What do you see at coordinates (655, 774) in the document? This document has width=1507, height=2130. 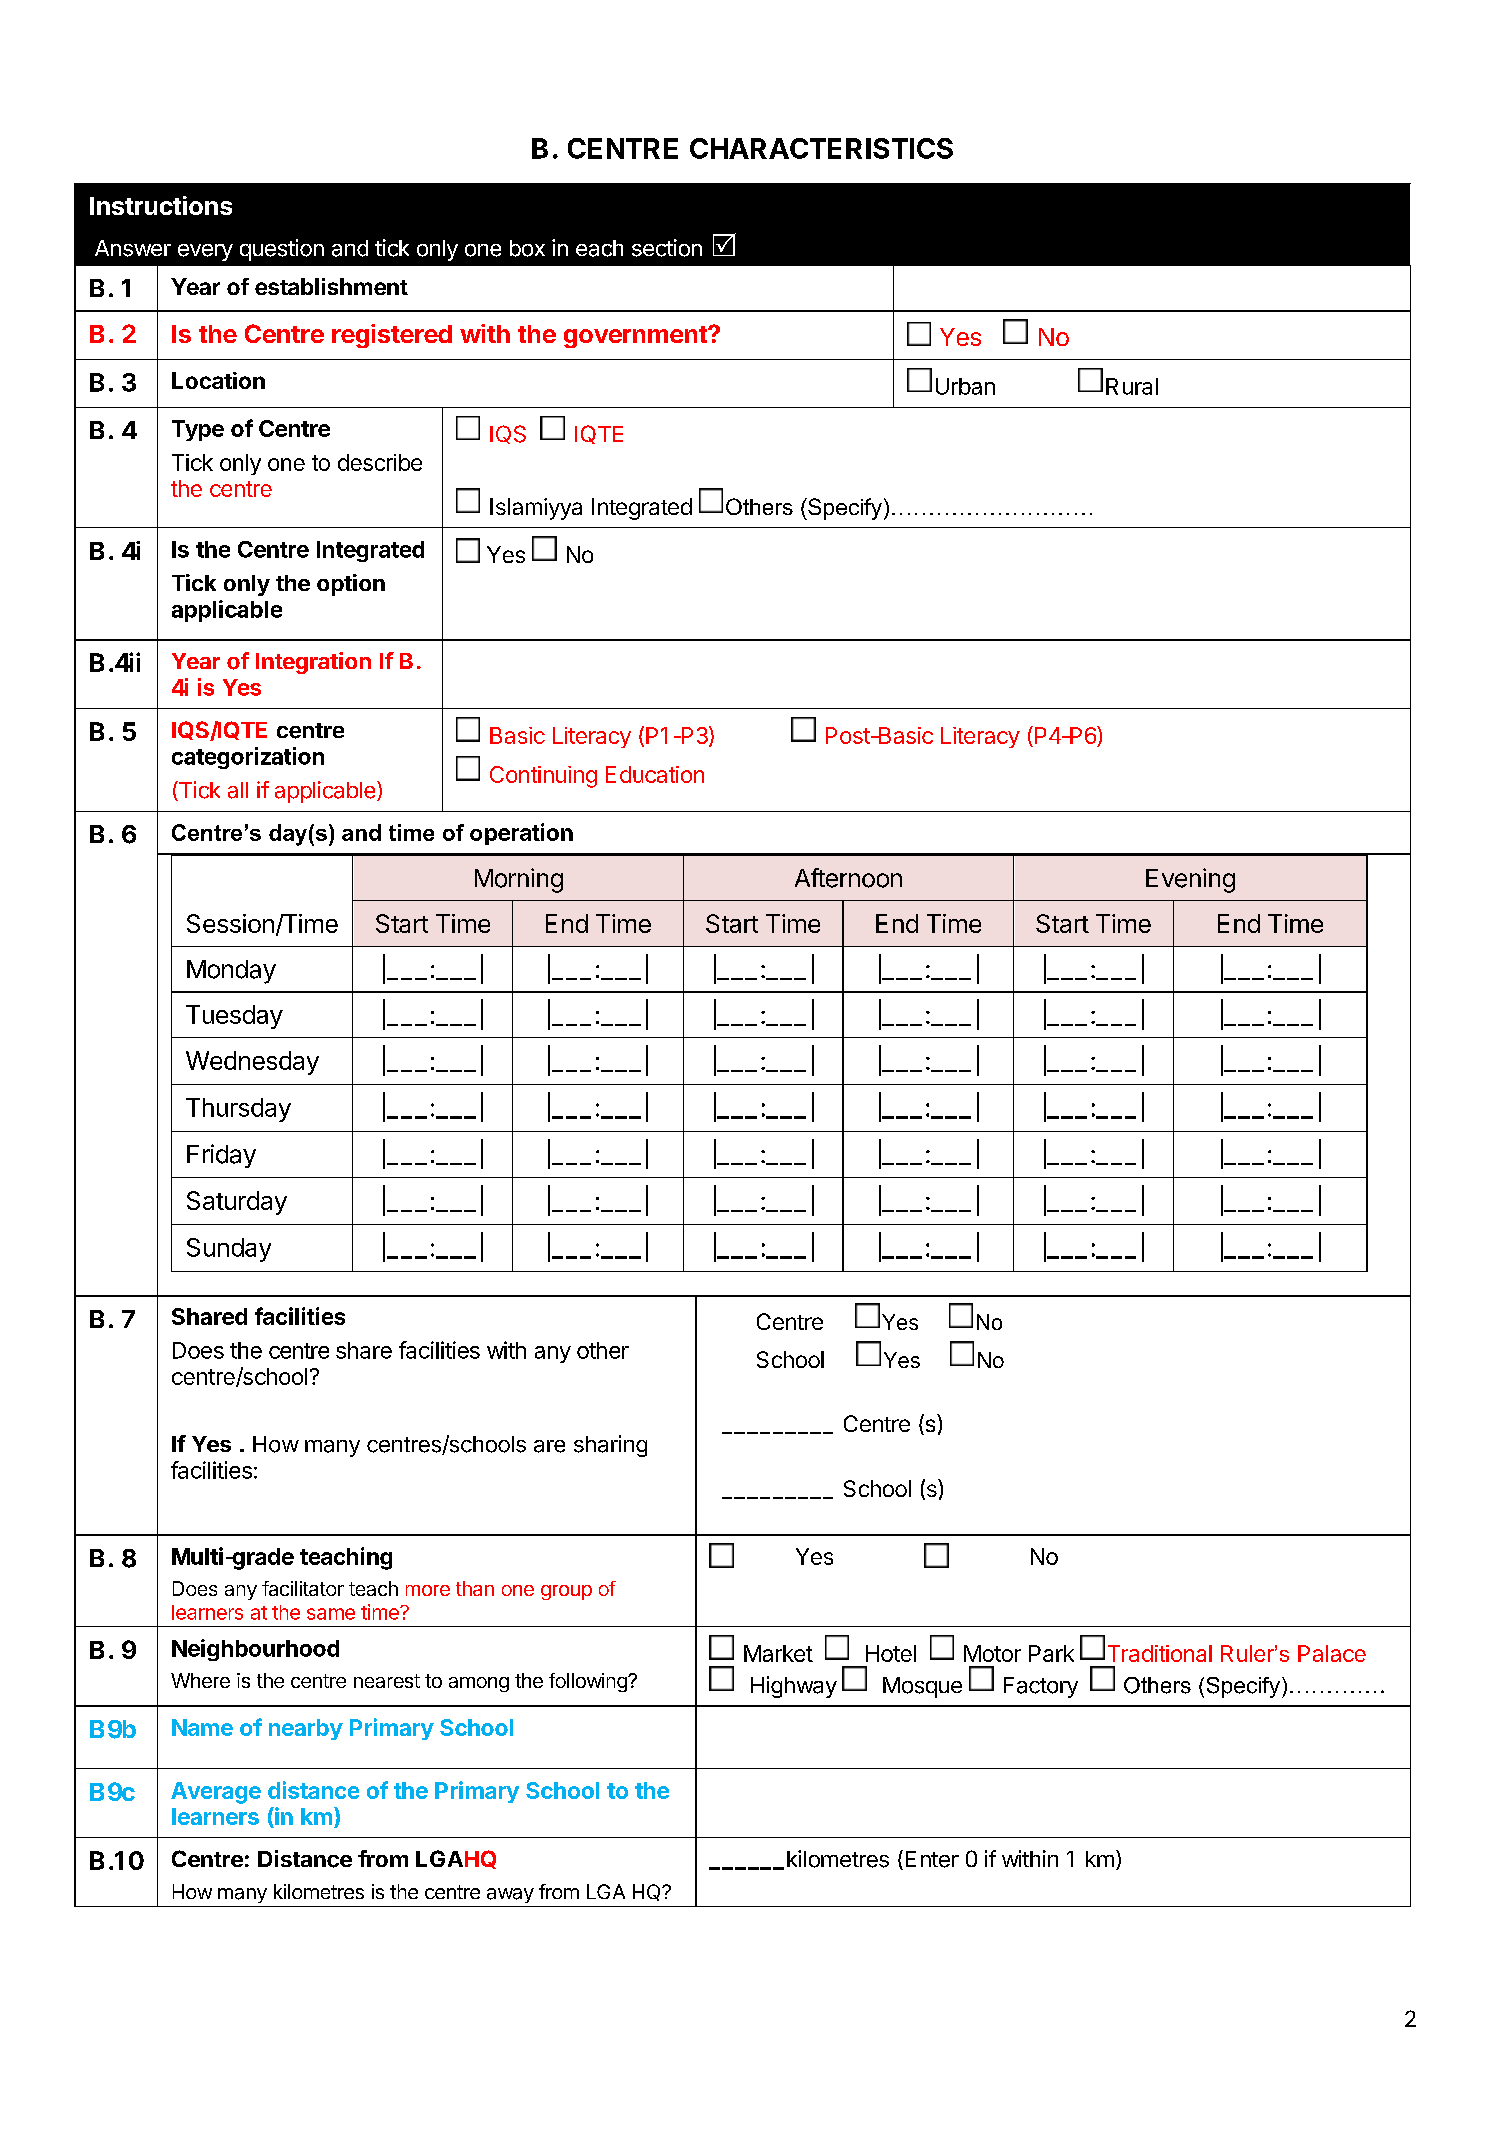 I see `Education` at bounding box center [655, 774].
